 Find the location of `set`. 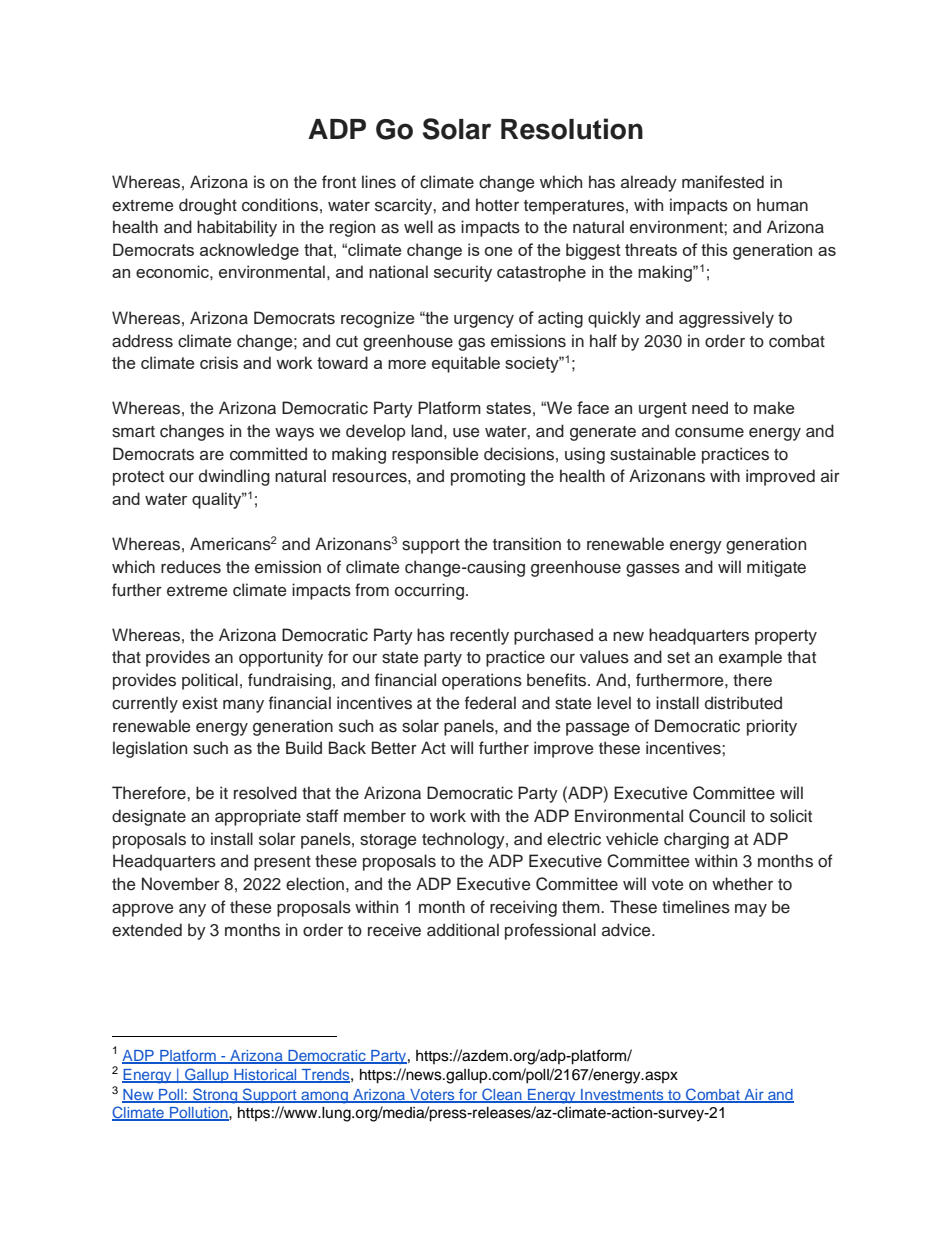

set is located at coordinates (678, 658).
